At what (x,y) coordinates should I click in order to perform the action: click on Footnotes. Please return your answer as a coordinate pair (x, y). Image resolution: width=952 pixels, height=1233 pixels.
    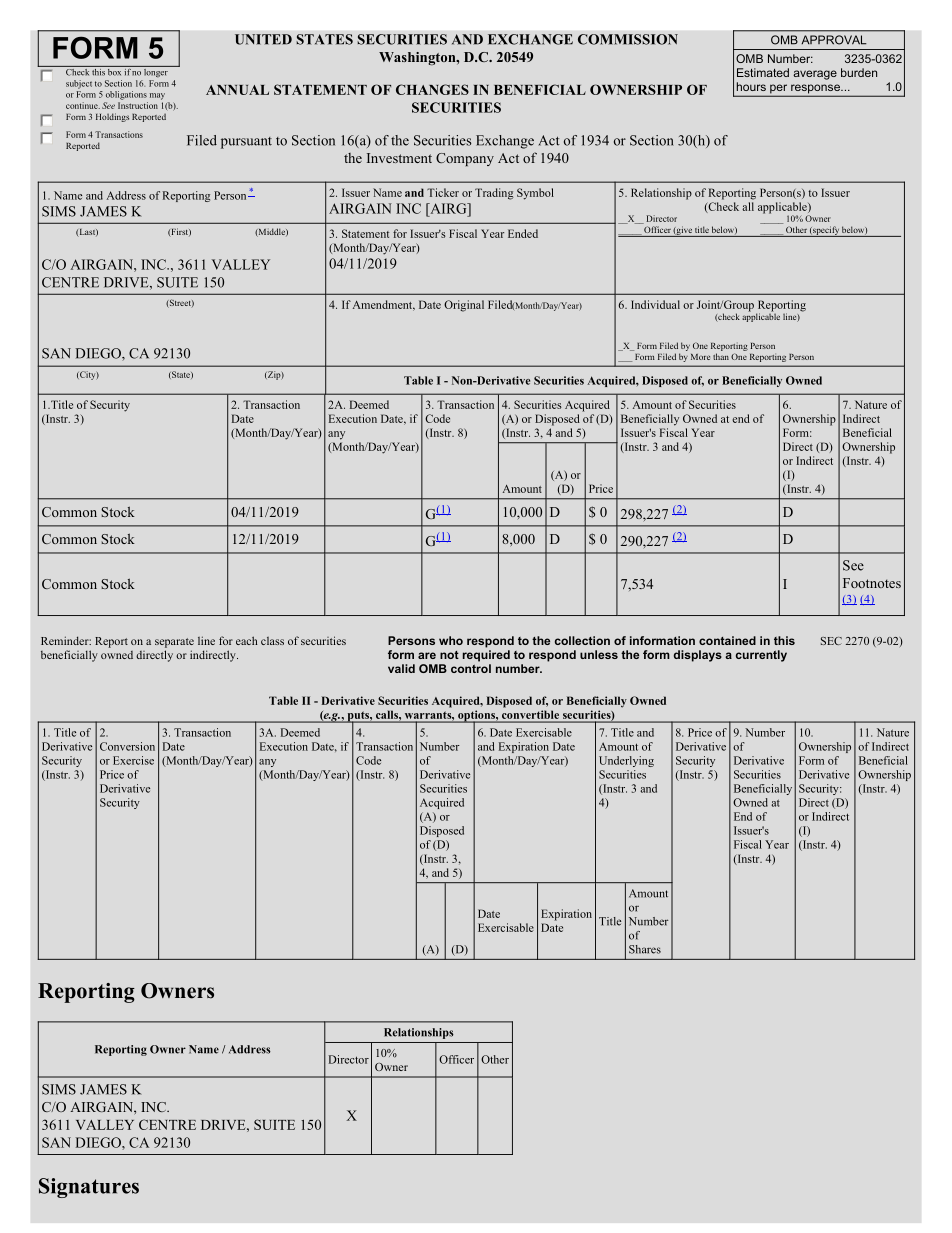
    Looking at the image, I should click on (872, 583).
